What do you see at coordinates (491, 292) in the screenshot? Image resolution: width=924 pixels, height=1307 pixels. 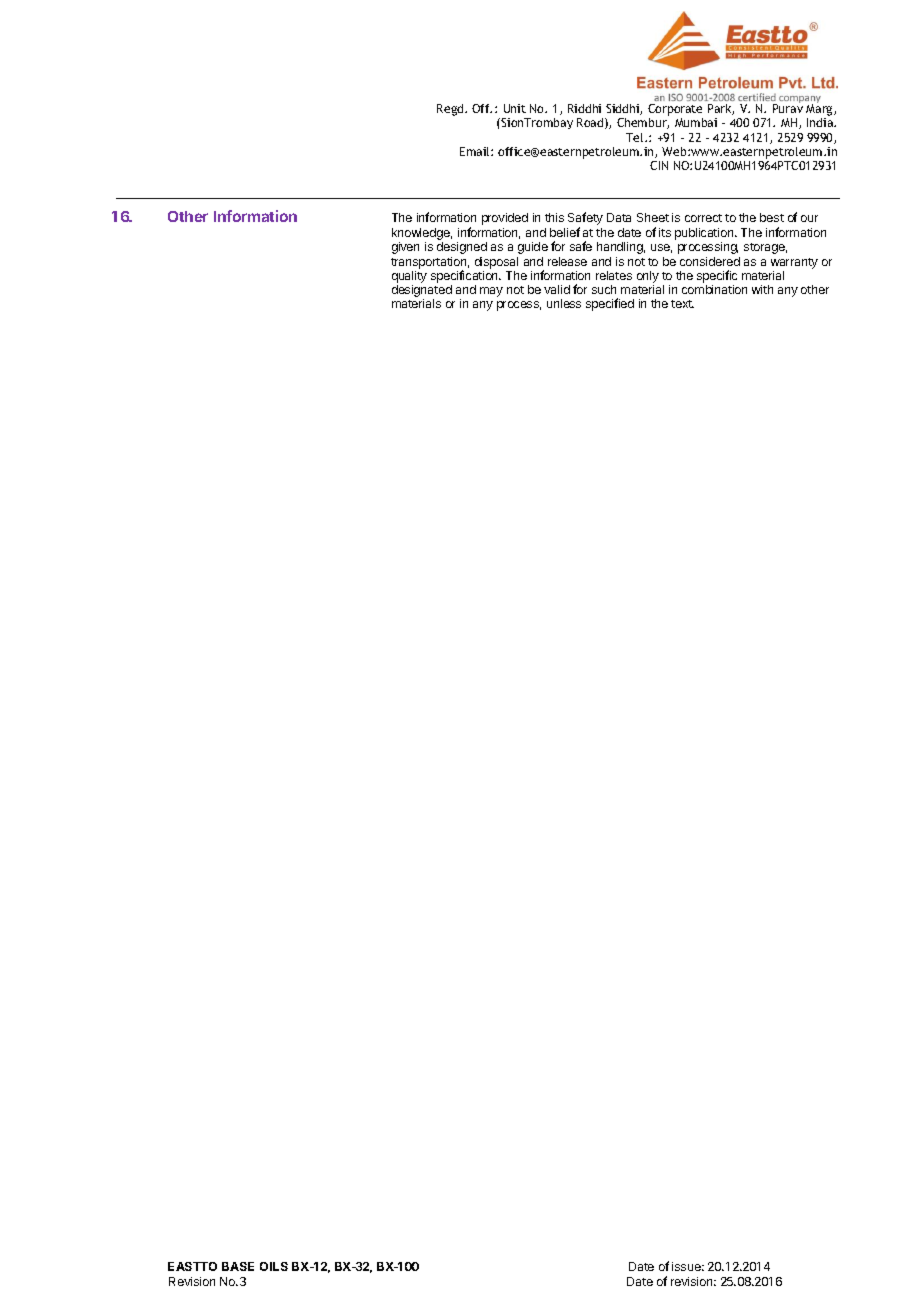 I see `may` at bounding box center [491, 292].
